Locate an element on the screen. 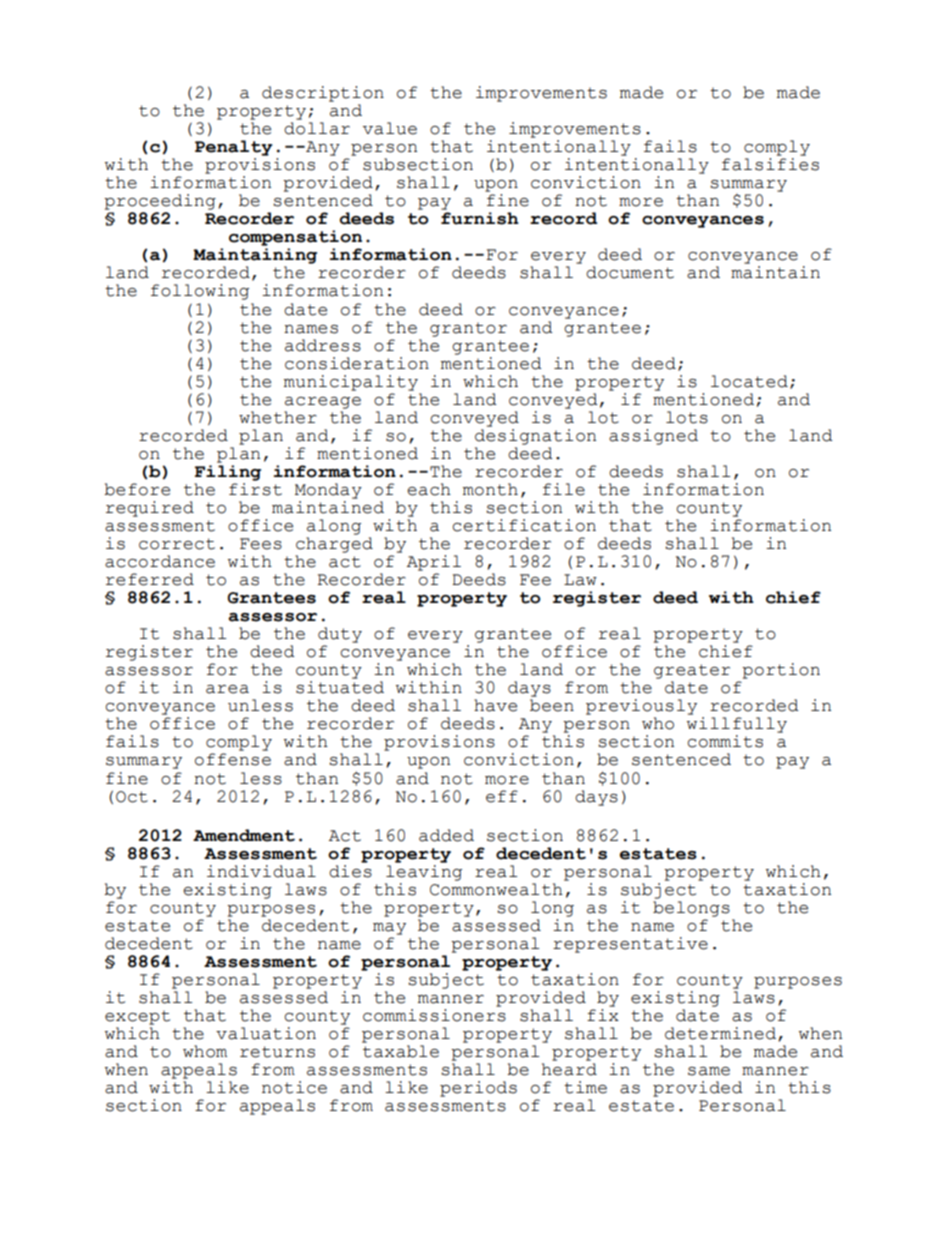 This screenshot has width=952, height=1233. dollar is located at coordinates (317, 128).
